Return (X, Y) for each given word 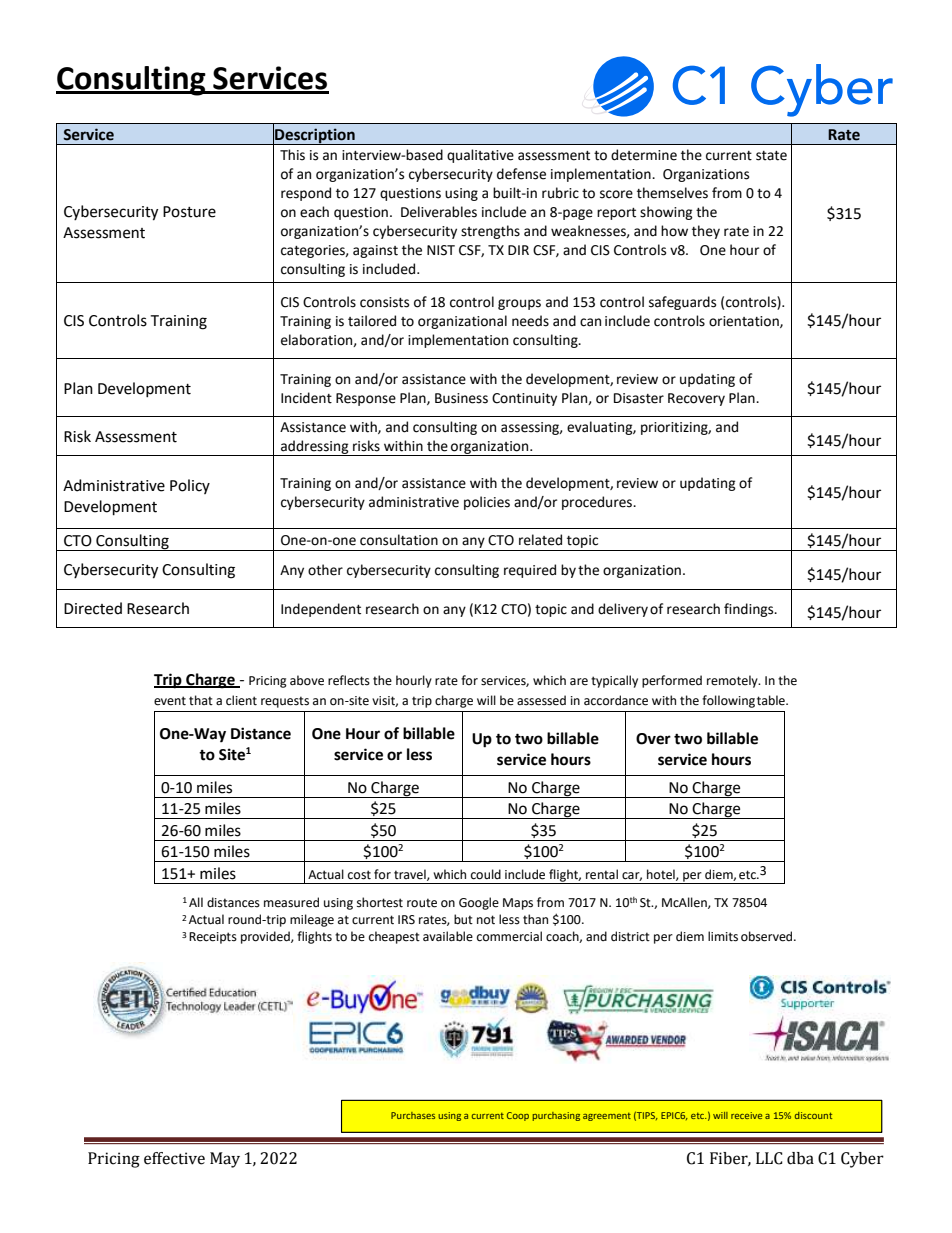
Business (461, 398)
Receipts (213, 938)
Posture (189, 212)
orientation (745, 322)
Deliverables (439, 212)
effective (174, 1158)
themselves (672, 193)
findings (750, 610)
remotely (733, 681)
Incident (306, 398)
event (170, 701)
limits (723, 936)
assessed (541, 700)
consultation (399, 540)
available (448, 936)
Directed (93, 608)
